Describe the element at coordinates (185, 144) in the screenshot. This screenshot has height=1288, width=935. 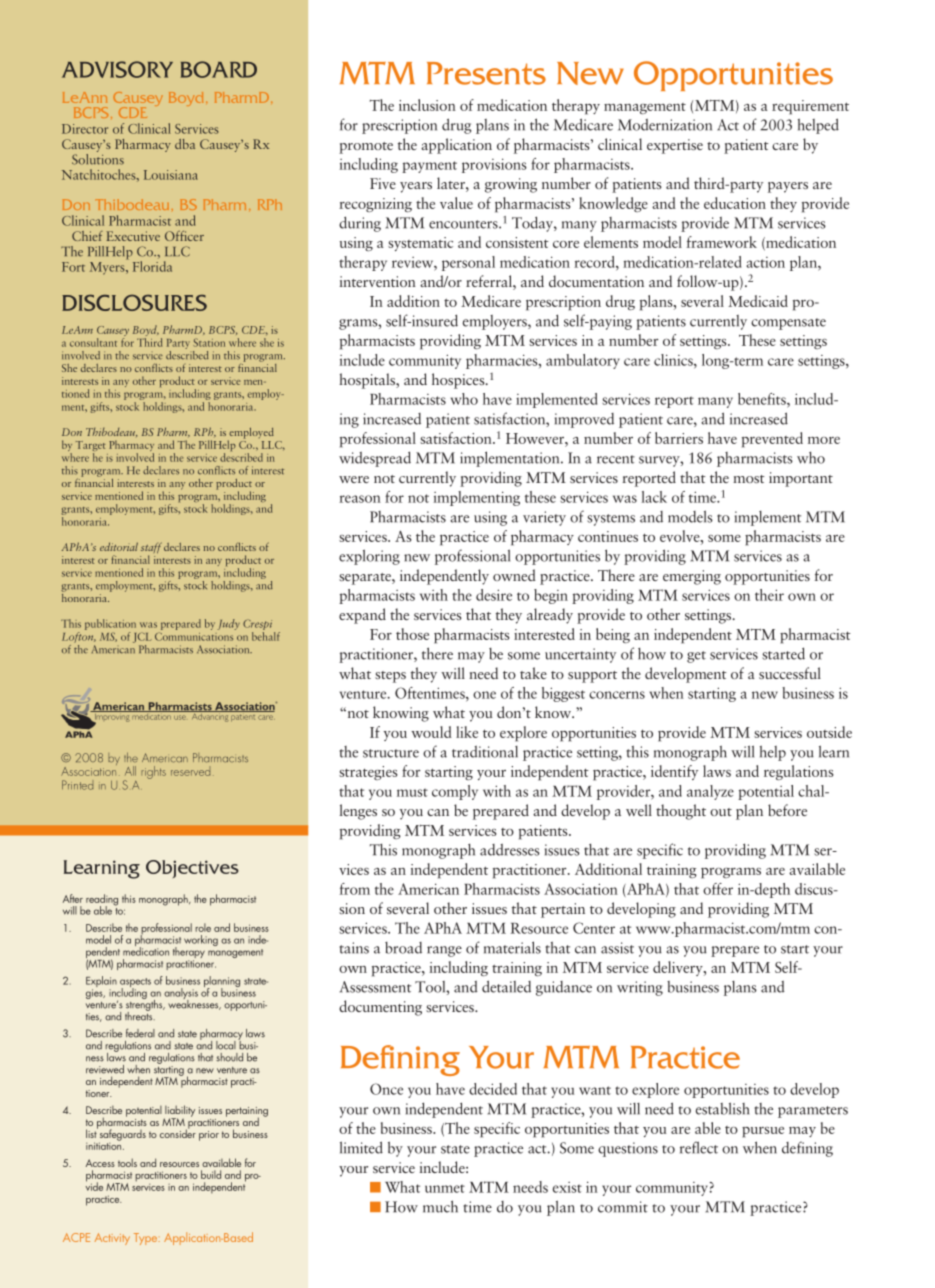
I see `dba` at that location.
